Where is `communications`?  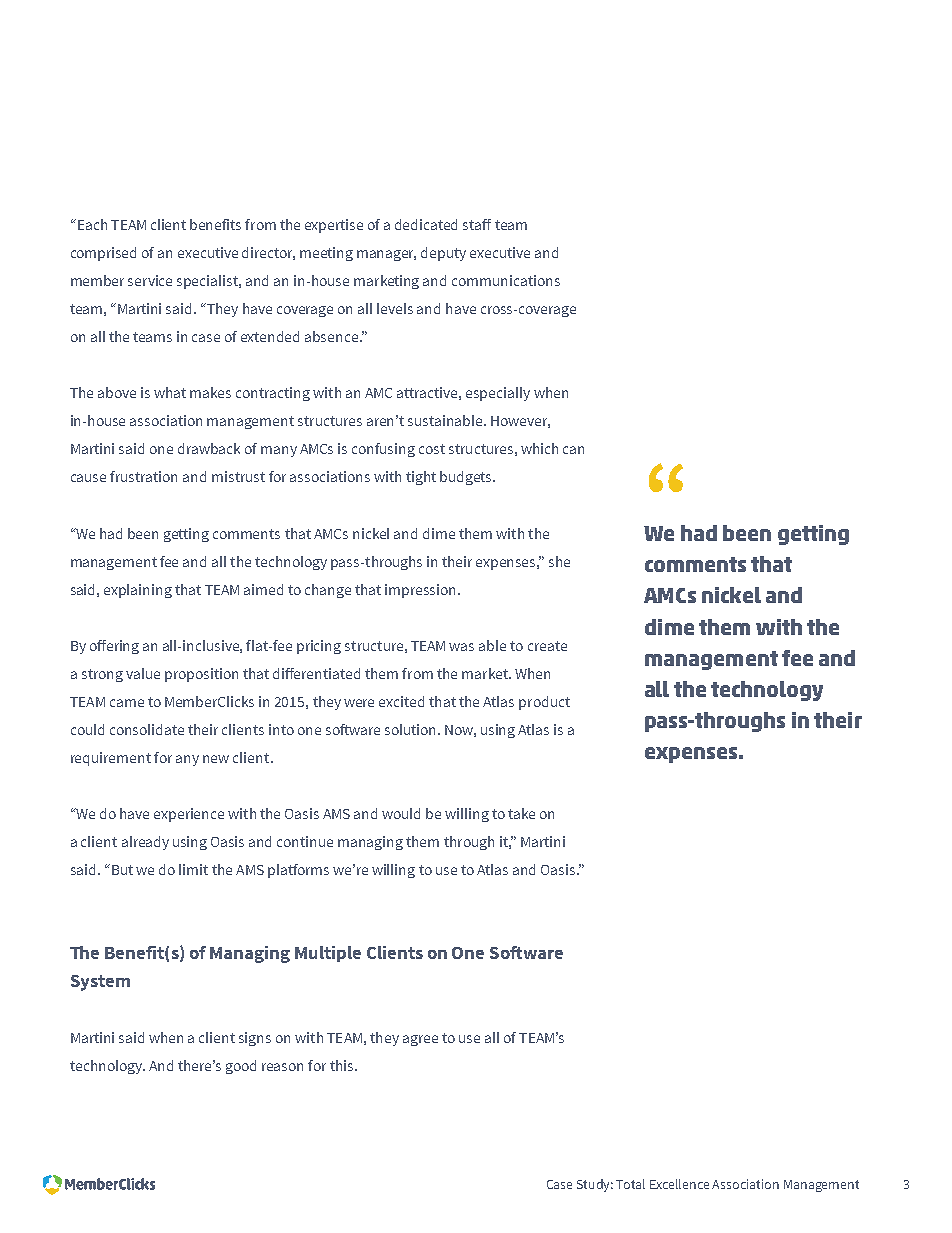
communications is located at coordinates (506, 280).
